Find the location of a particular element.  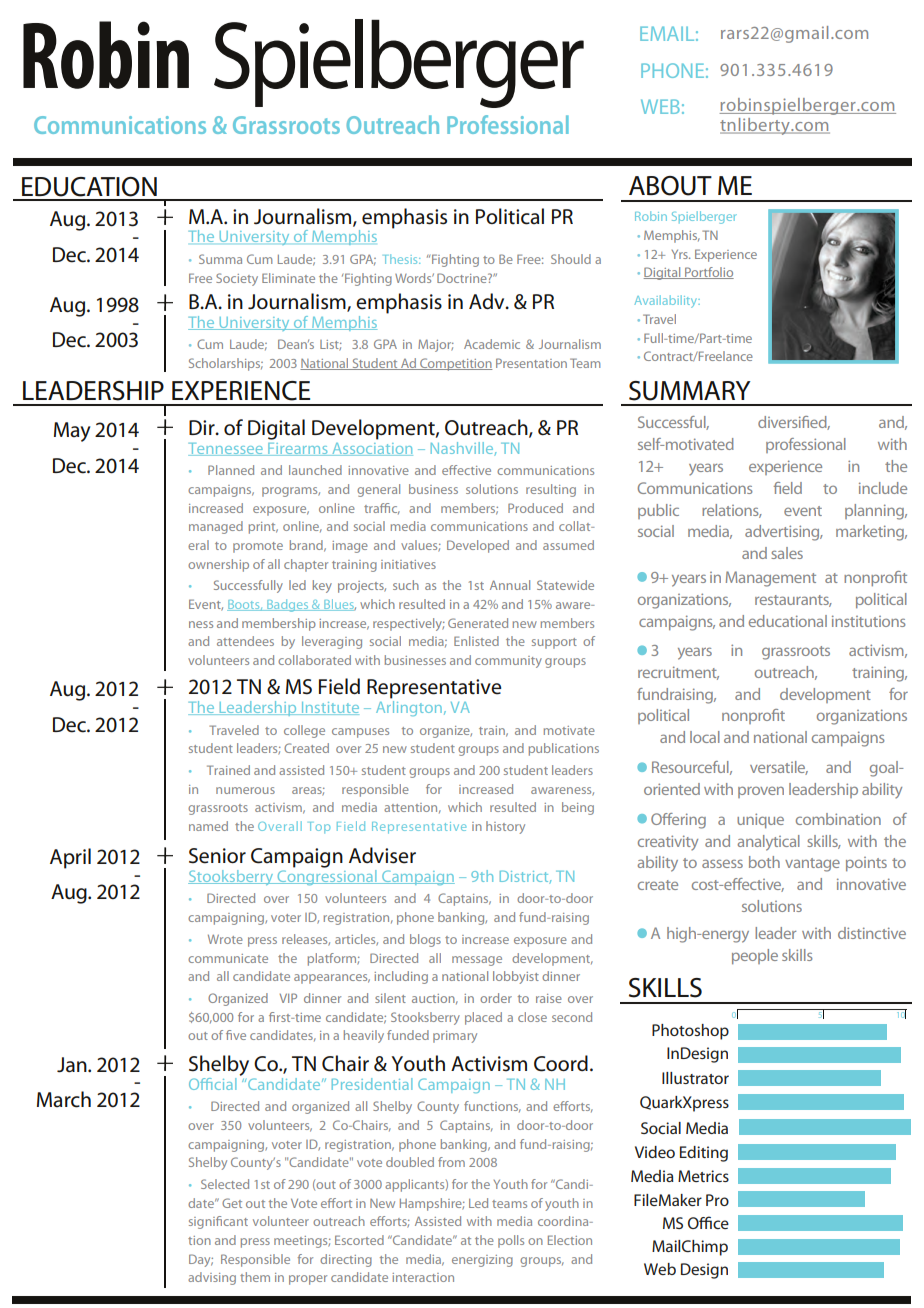

analytical is located at coordinates (769, 843).
